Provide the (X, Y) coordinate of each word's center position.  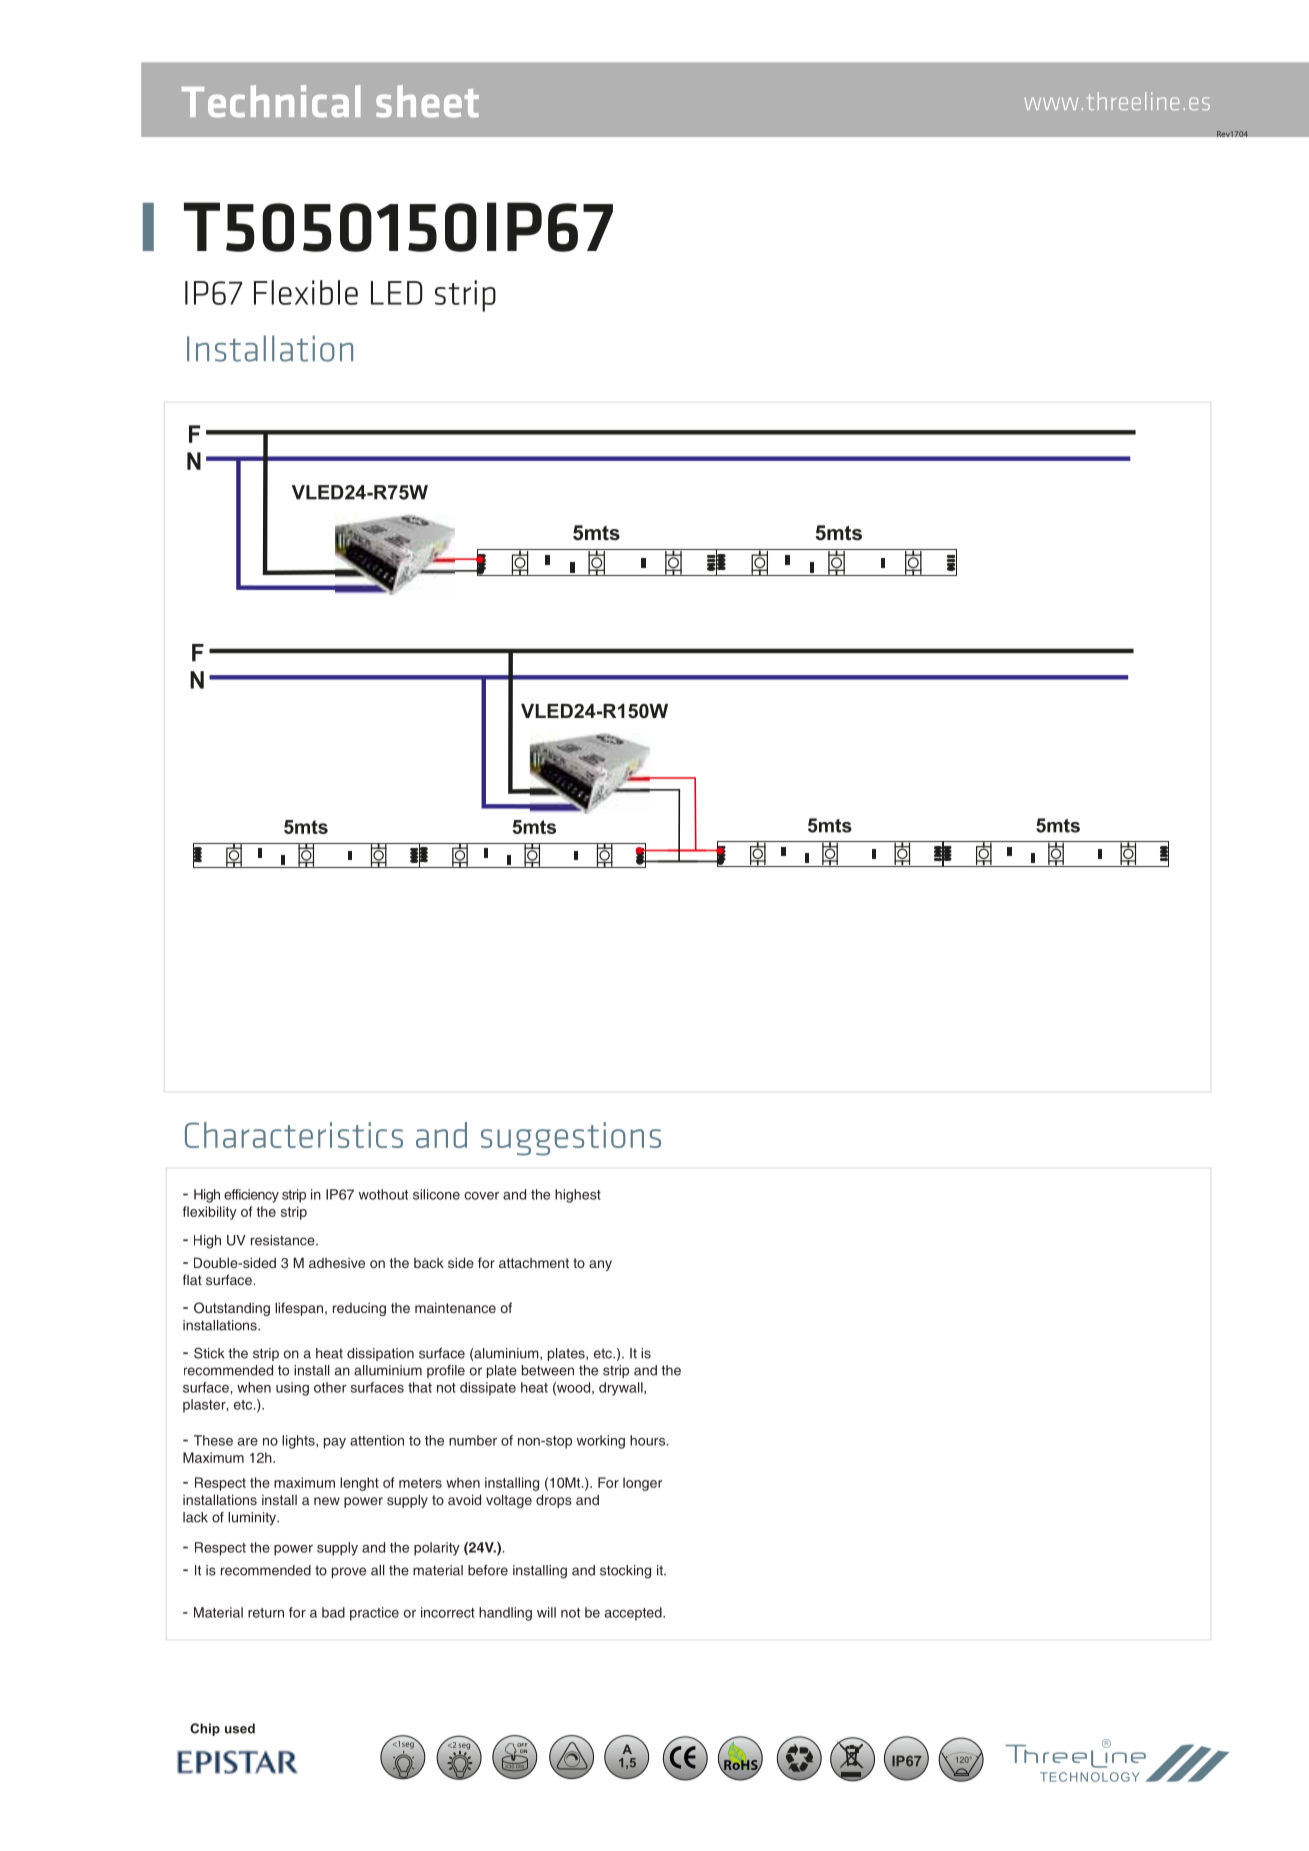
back (429, 1263)
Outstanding (232, 1309)
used (240, 1728)
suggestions (571, 1139)
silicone (436, 1194)
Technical (271, 101)
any (600, 1265)
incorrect (448, 1612)
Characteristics (294, 1135)
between (548, 1370)
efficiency (251, 1196)
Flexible (306, 292)
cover (481, 1196)
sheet (427, 101)
